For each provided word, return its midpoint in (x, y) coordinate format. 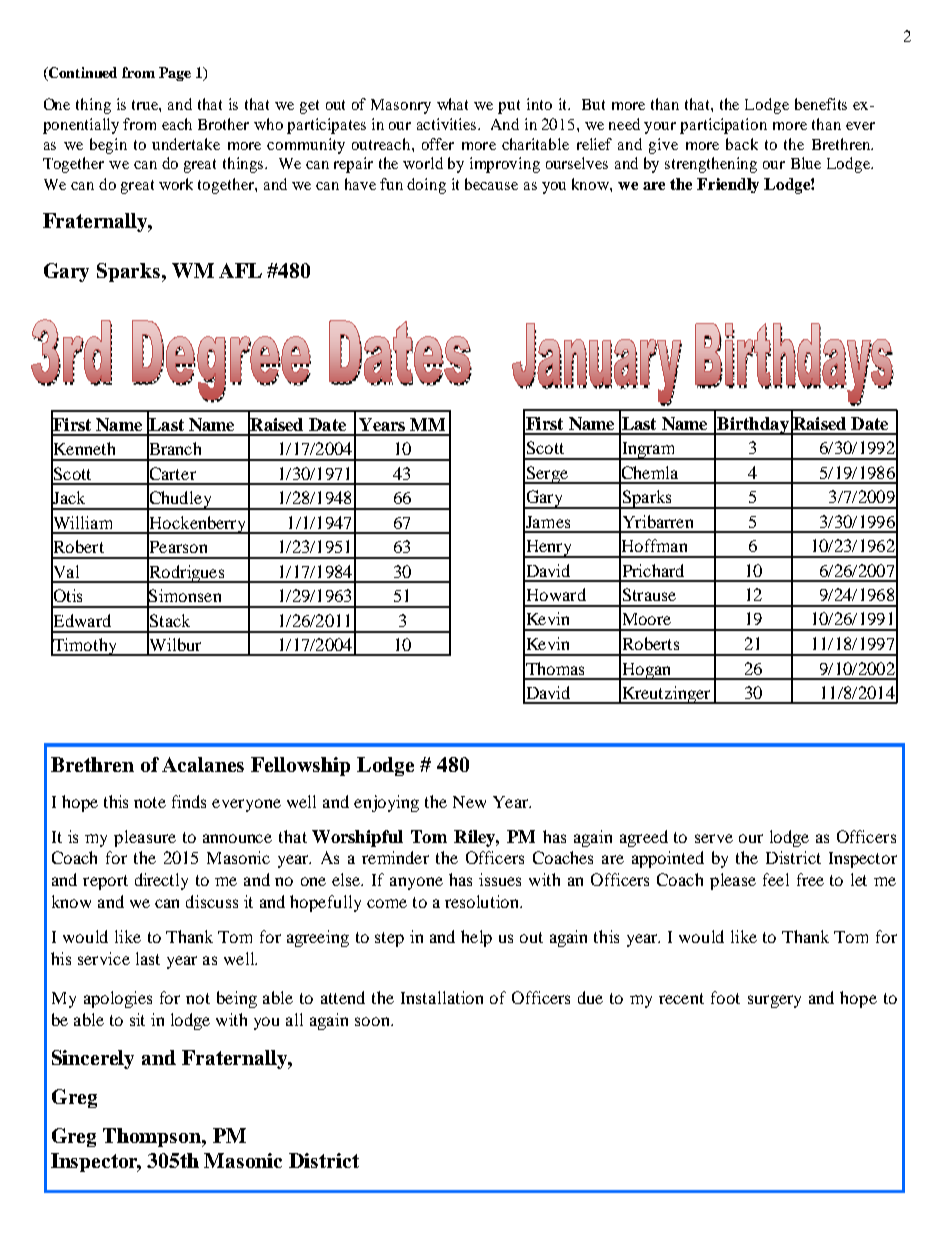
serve (714, 838)
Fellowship (300, 766)
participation (723, 126)
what (452, 104)
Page (175, 74)
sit (137, 1019)
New (469, 802)
